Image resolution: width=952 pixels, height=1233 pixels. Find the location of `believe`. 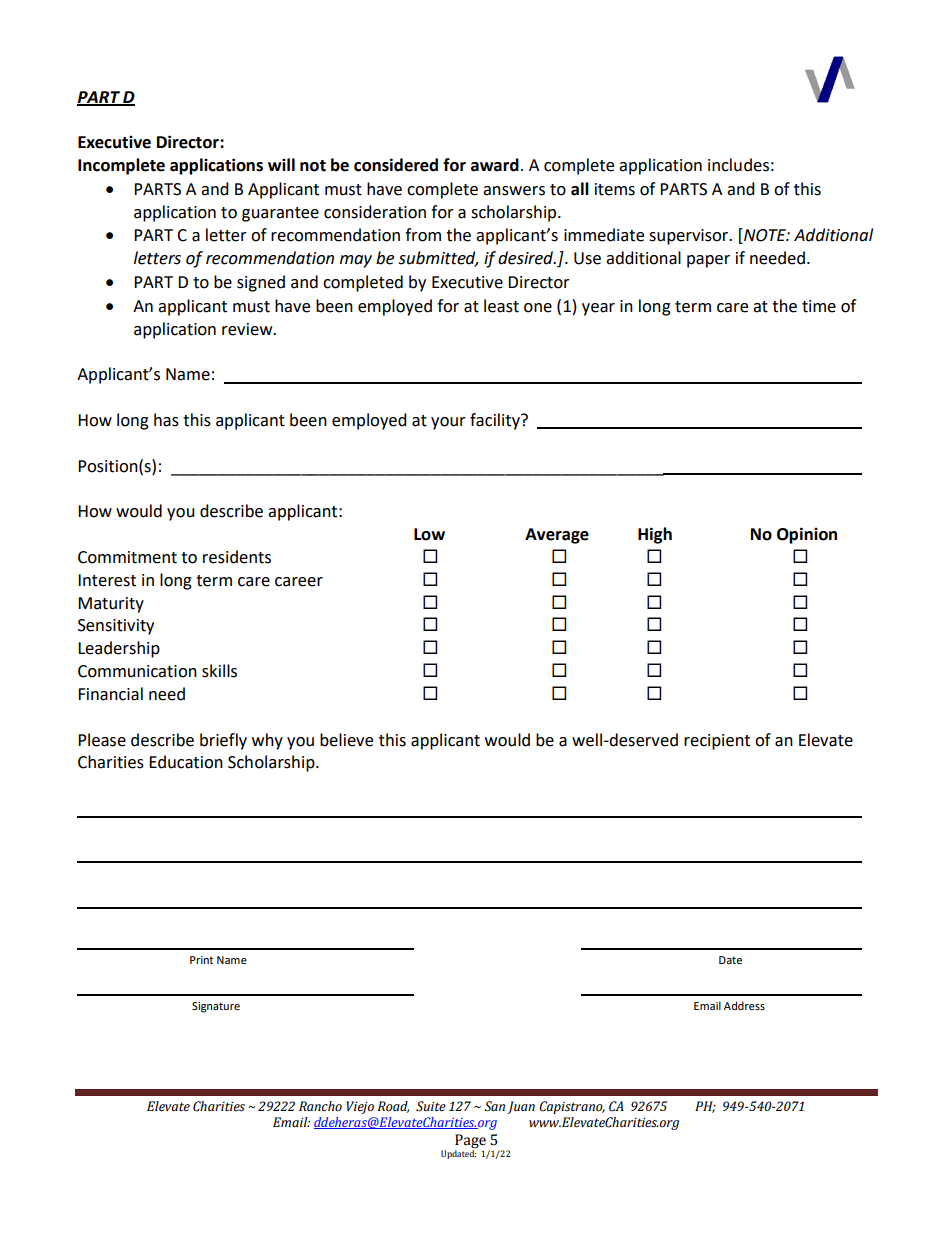

believe is located at coordinates (346, 740).
